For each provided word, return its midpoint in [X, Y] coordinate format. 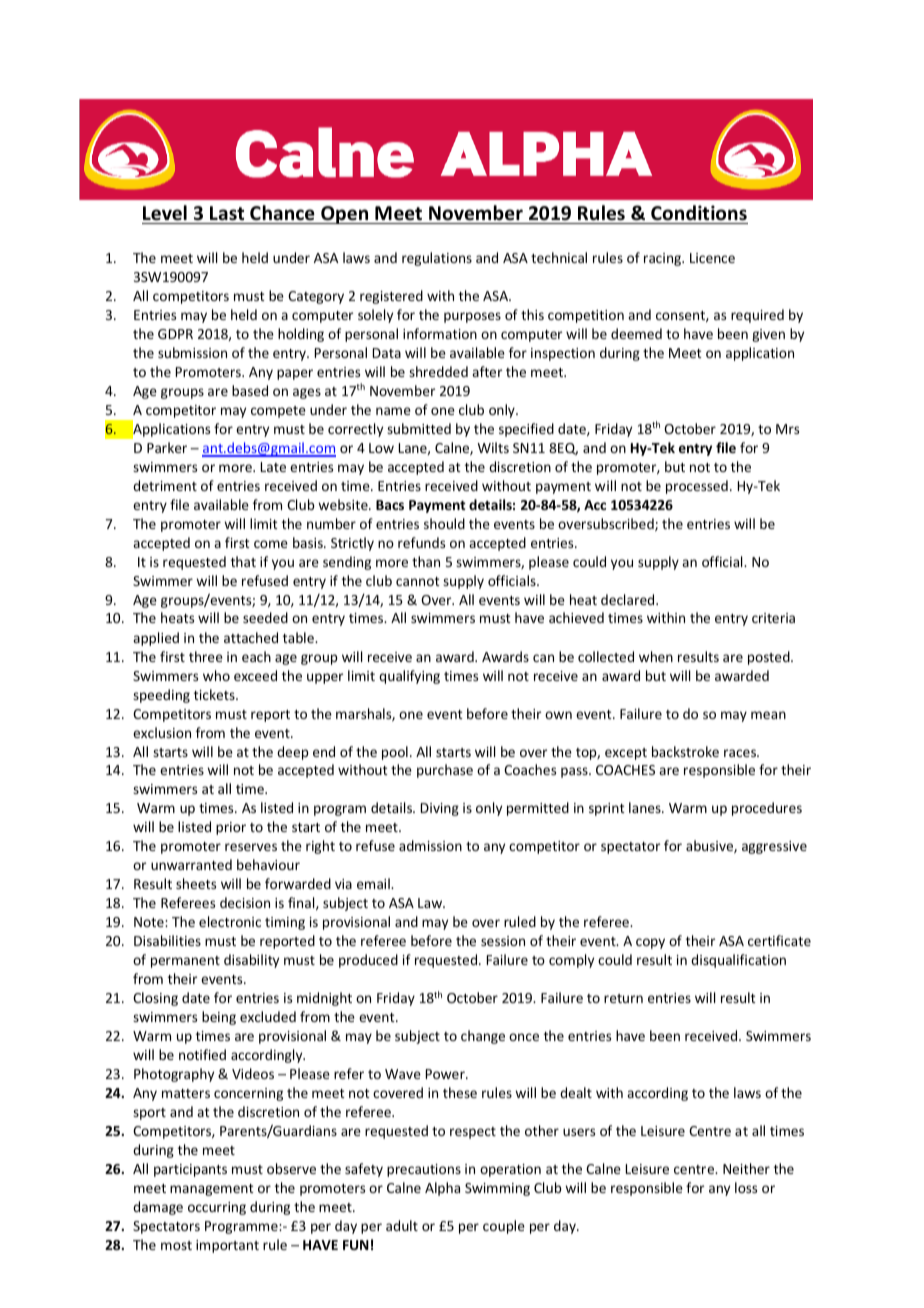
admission [430, 845]
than [426, 561]
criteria [773, 618]
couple [504, 1227]
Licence [712, 258]
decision [245, 902]
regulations [437, 259]
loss [746, 1187]
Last [227, 213]
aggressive [774, 847]
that [243, 561]
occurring [217, 1208]
